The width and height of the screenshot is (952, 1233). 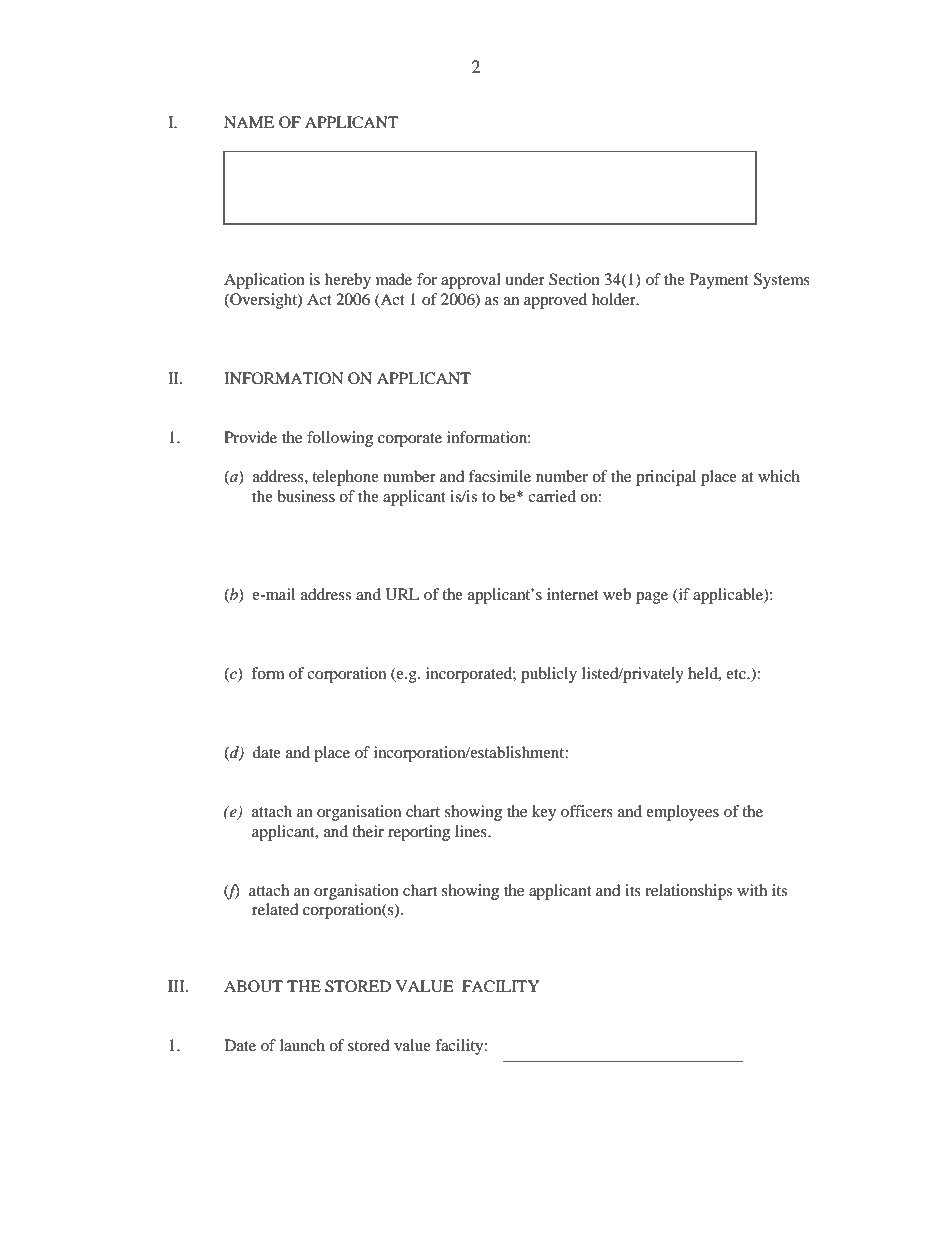 I want to click on approval, so click(x=471, y=281).
